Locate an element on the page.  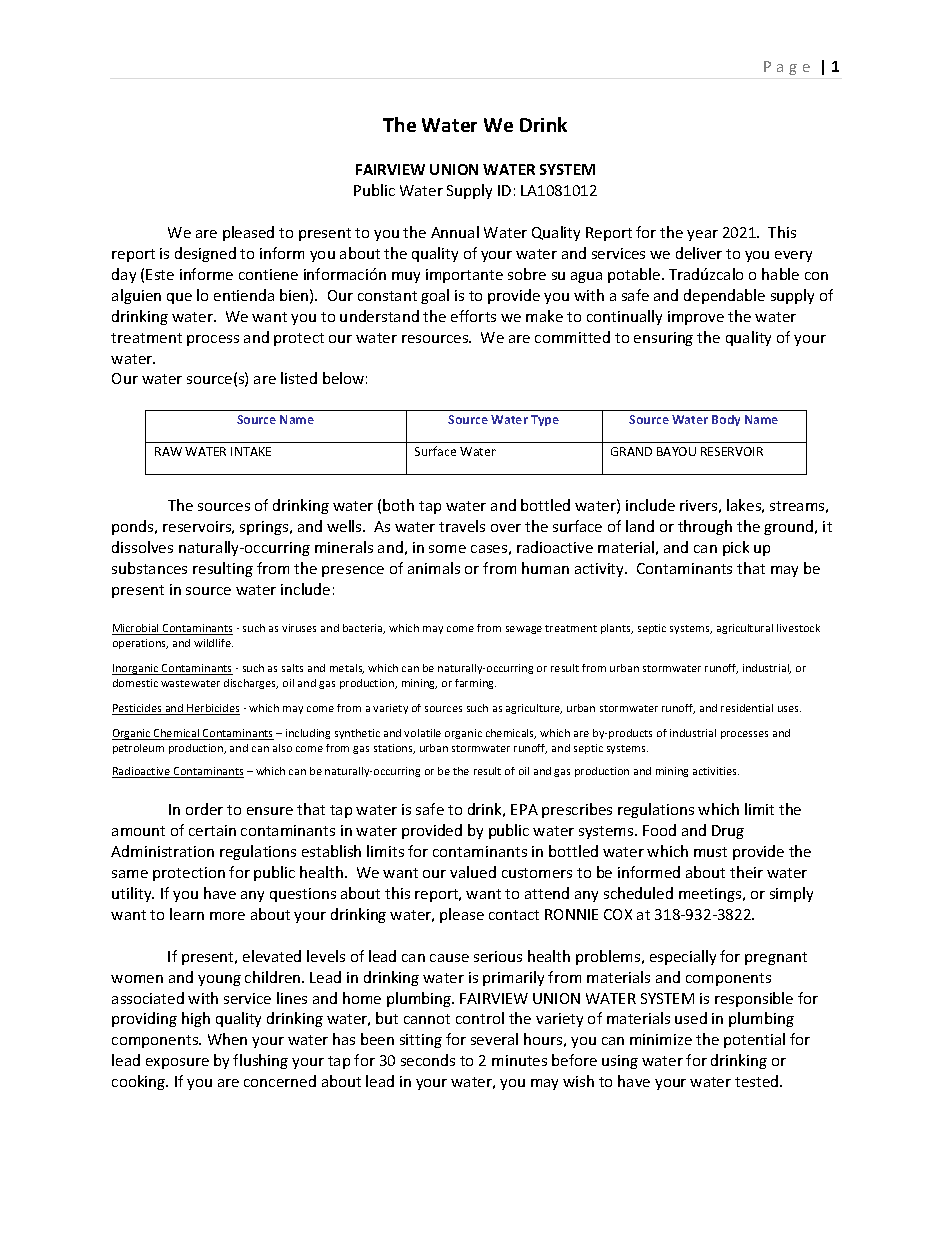
seconds is located at coordinates (428, 1060).
